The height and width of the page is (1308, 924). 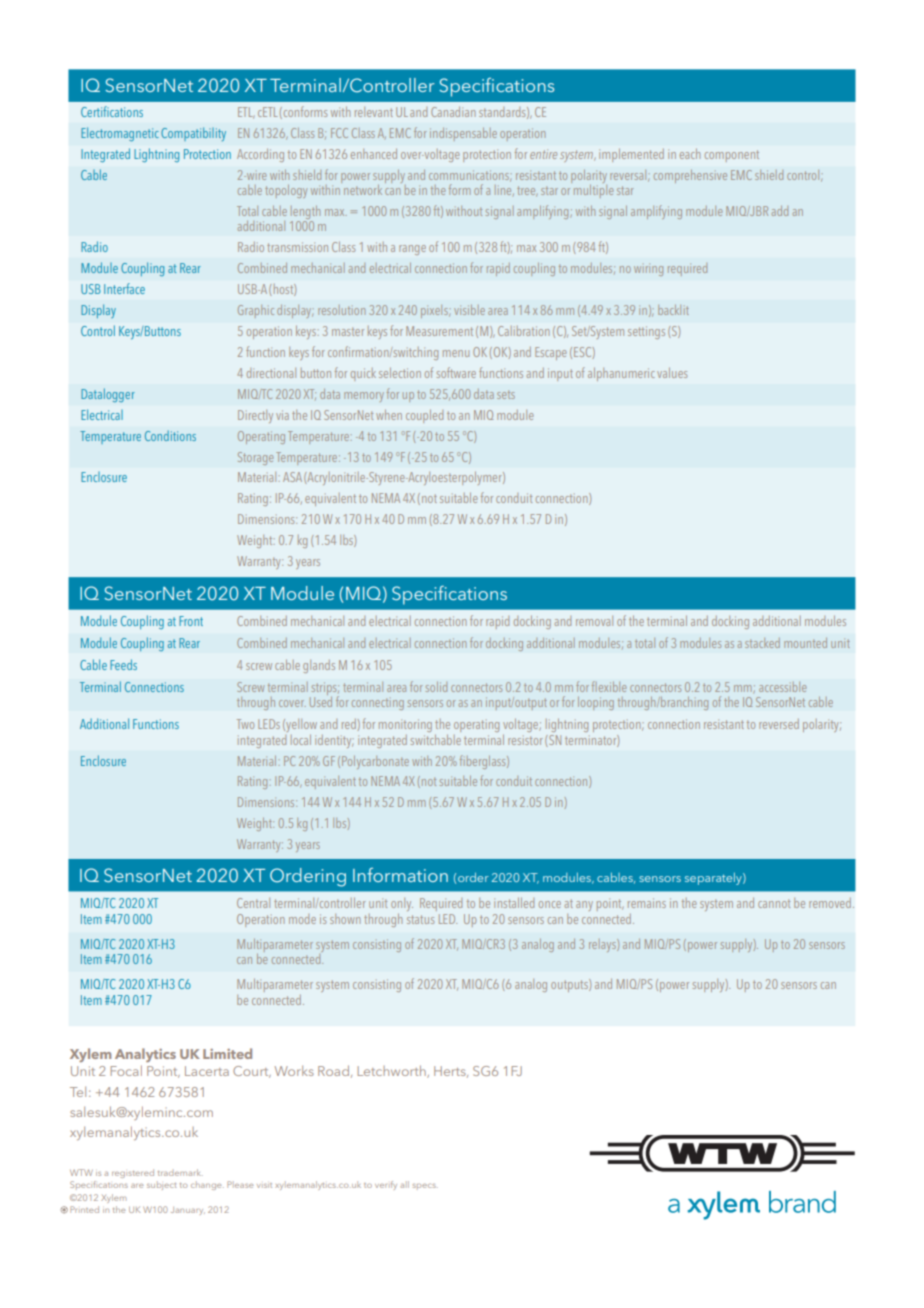 I want to click on coupled, so click(x=424, y=416).
